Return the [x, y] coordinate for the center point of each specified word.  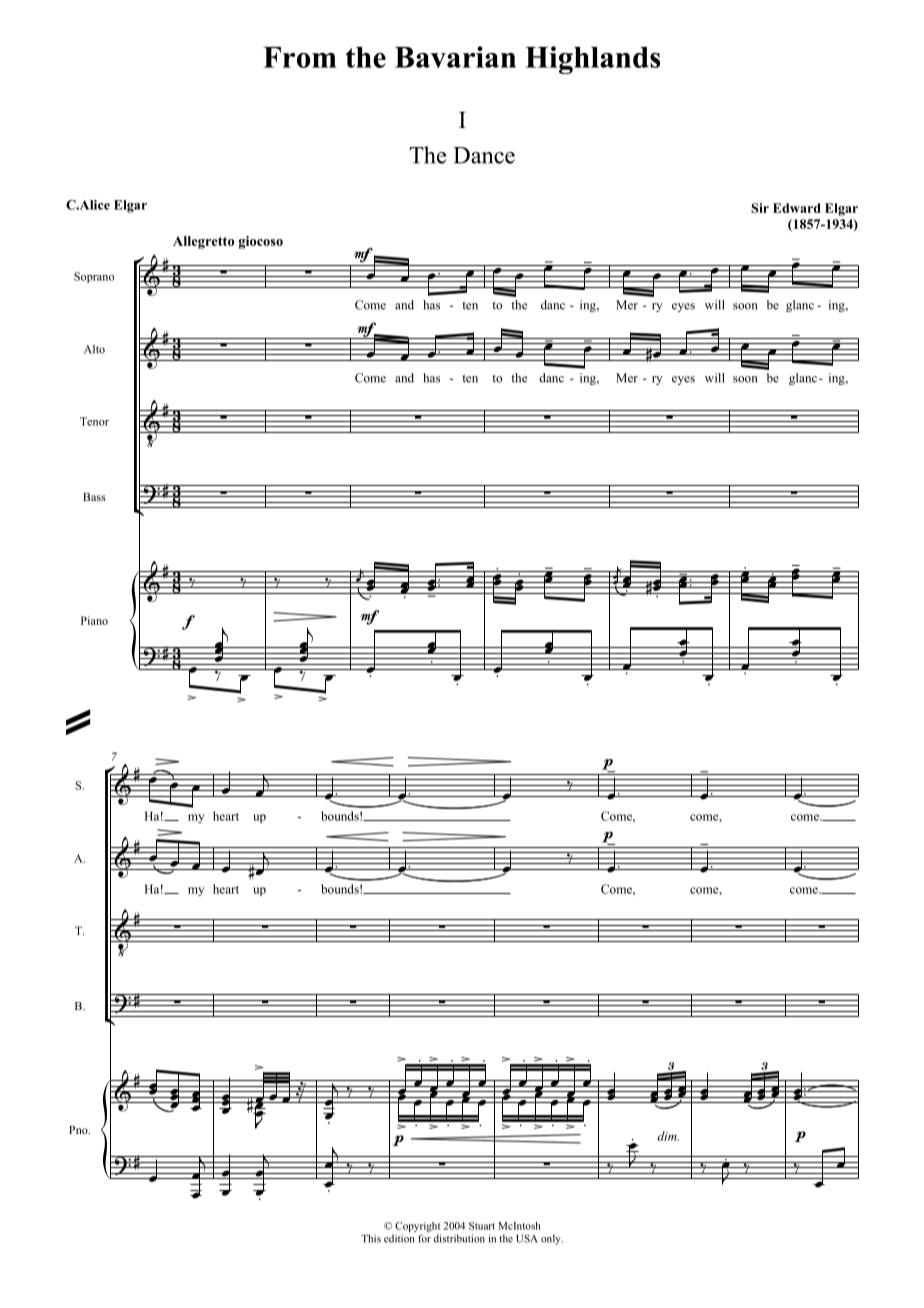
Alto [94, 349]
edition [399, 1238]
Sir [760, 208]
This [371, 1238]
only [552, 1239]
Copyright [417, 1227]
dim [668, 1136]
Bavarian [455, 57]
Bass [94, 497]
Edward [797, 208]
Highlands [592, 60]
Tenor [94, 421]
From [299, 57]
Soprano [94, 277]
